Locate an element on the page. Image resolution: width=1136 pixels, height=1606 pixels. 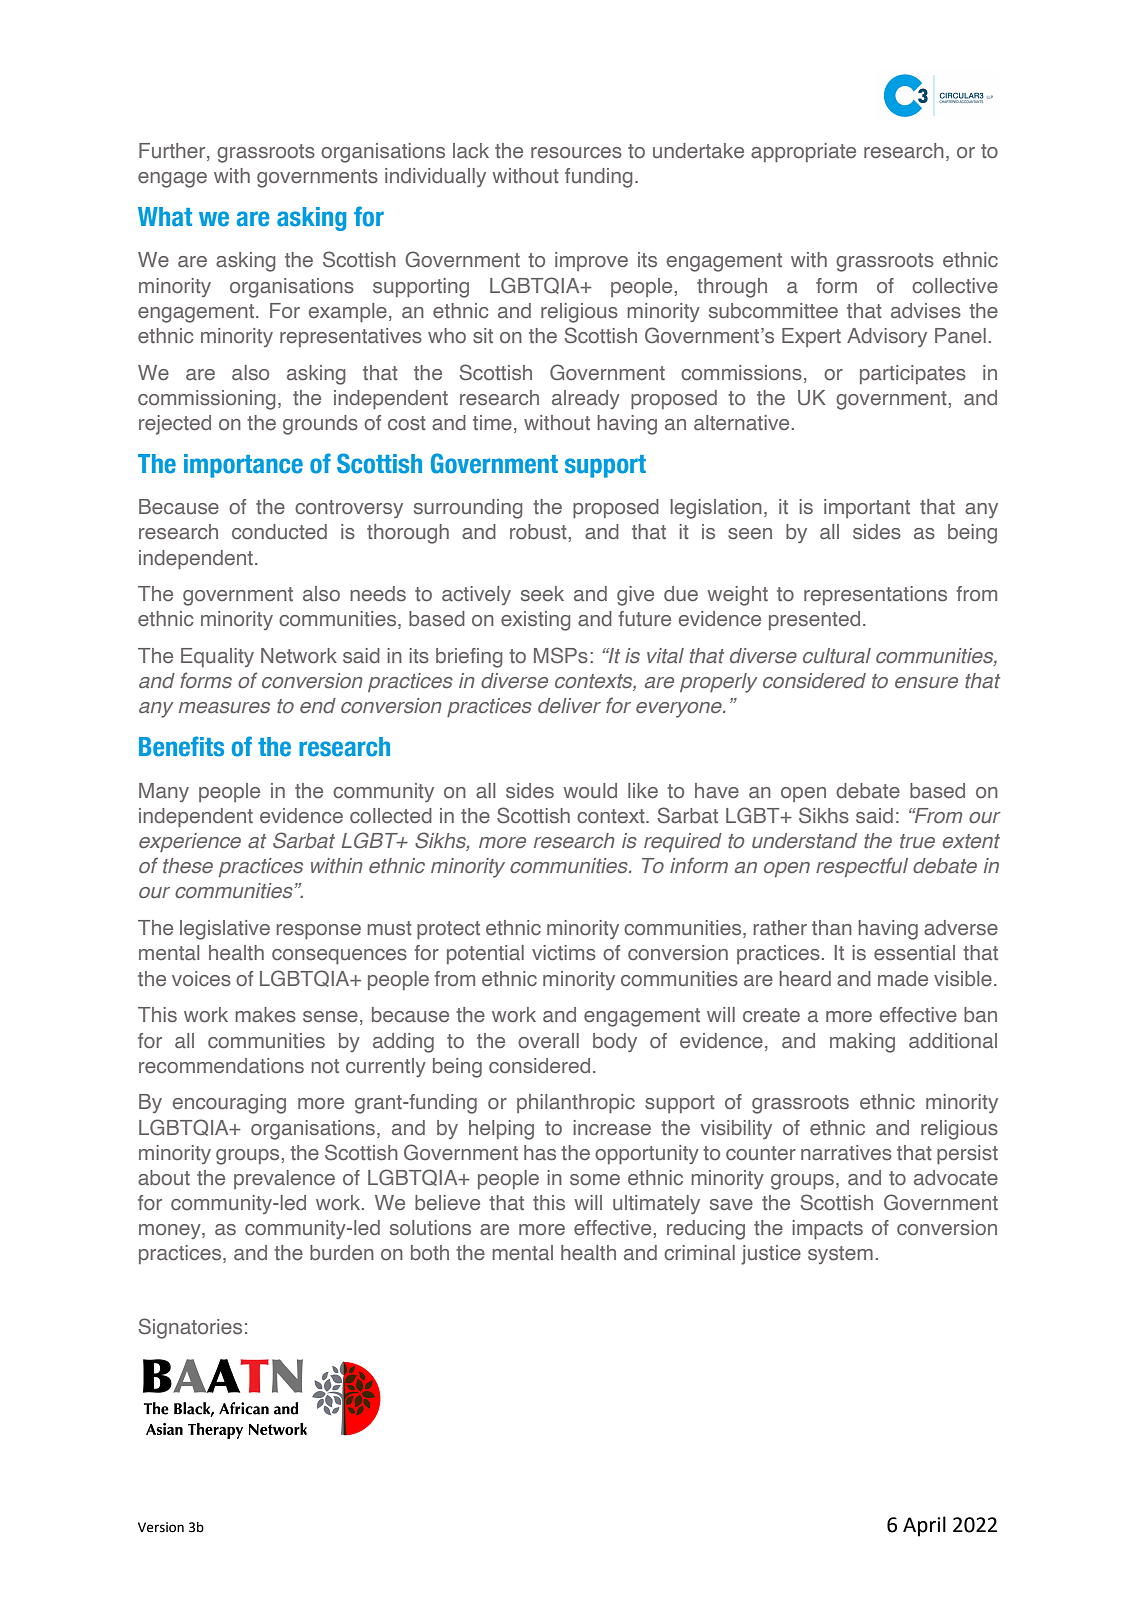
Signatories is located at coordinates (190, 1328).
